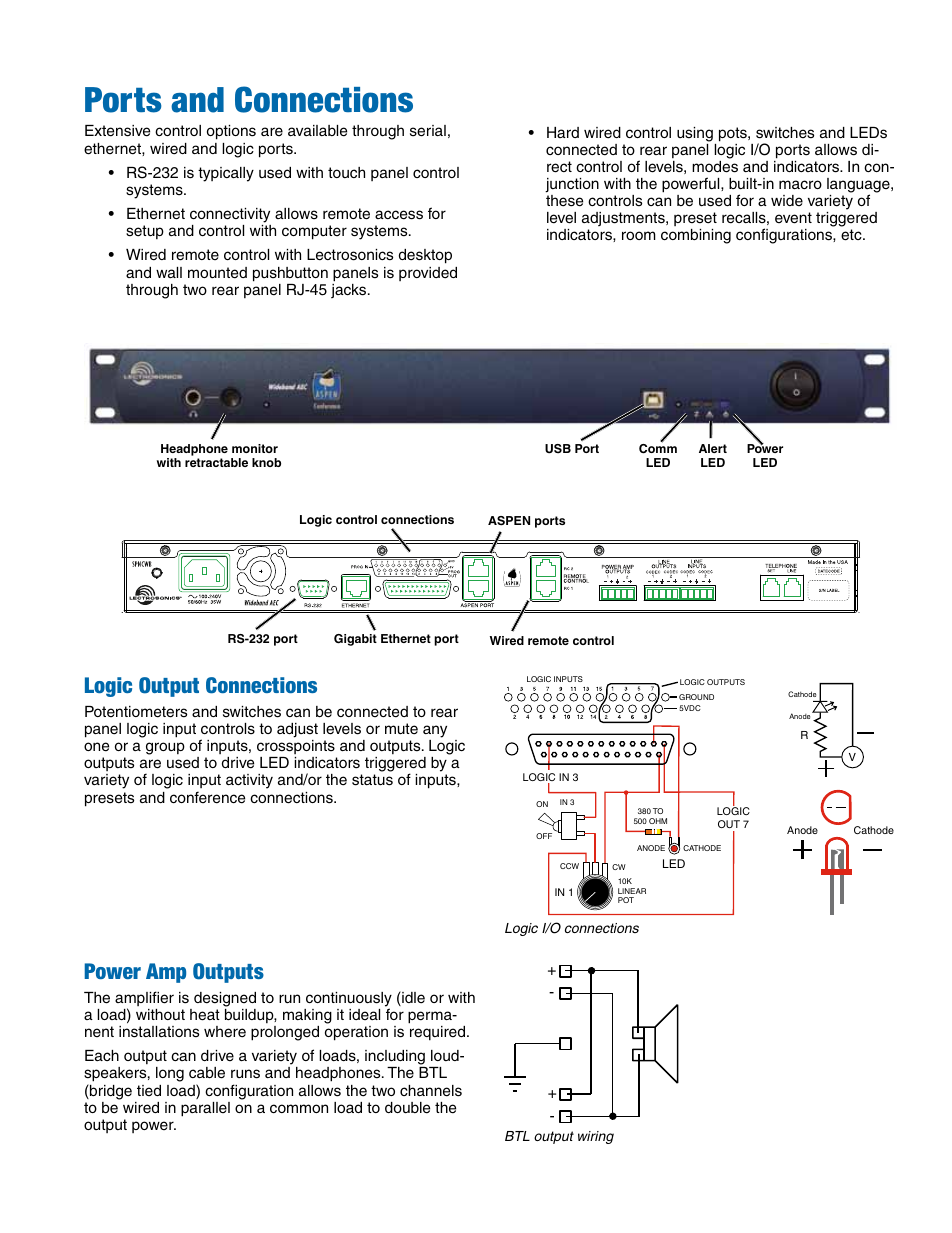  What do you see at coordinates (715, 167) in the screenshot?
I see `modes` at bounding box center [715, 167].
